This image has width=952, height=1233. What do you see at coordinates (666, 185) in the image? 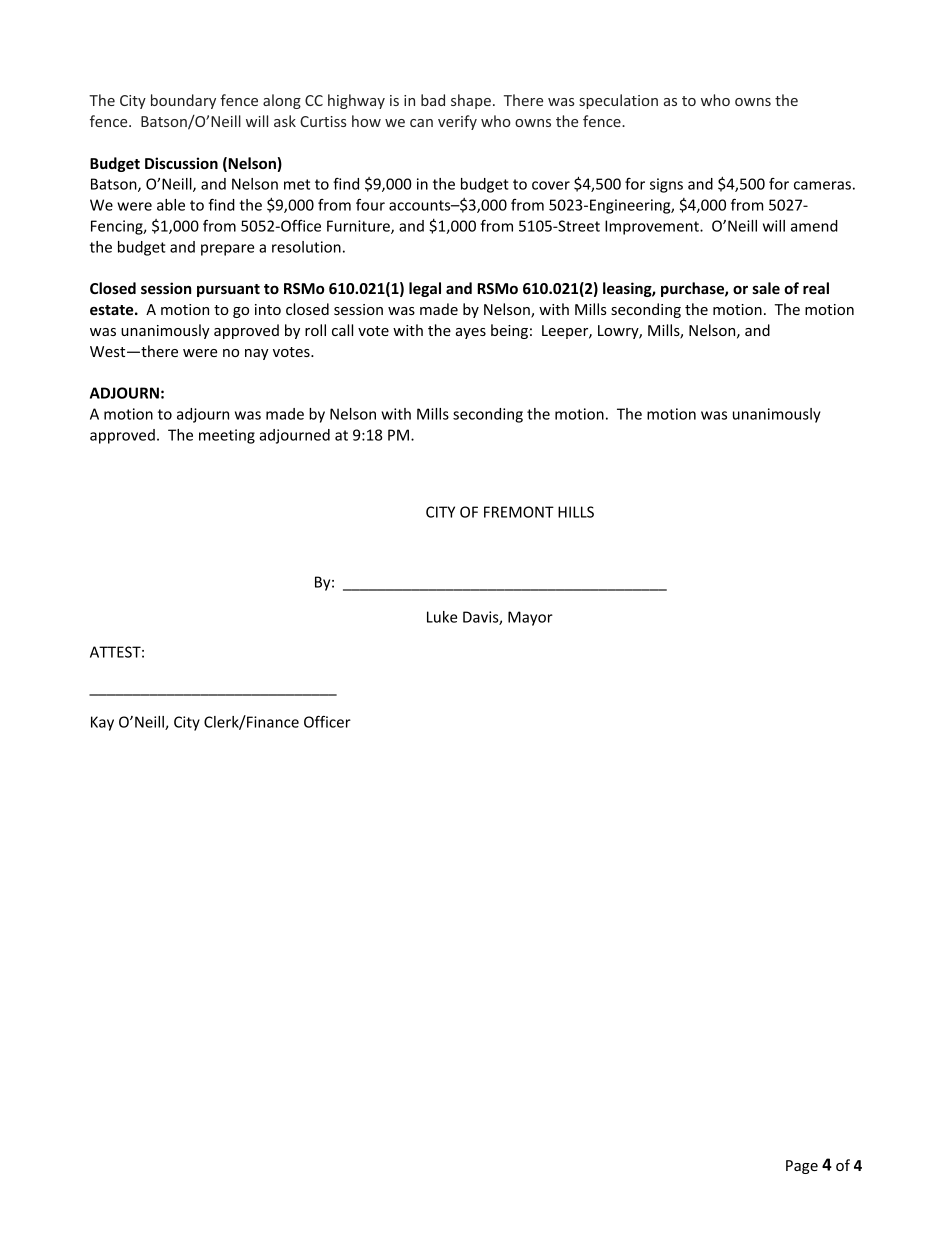
I see `signs` at bounding box center [666, 185].
